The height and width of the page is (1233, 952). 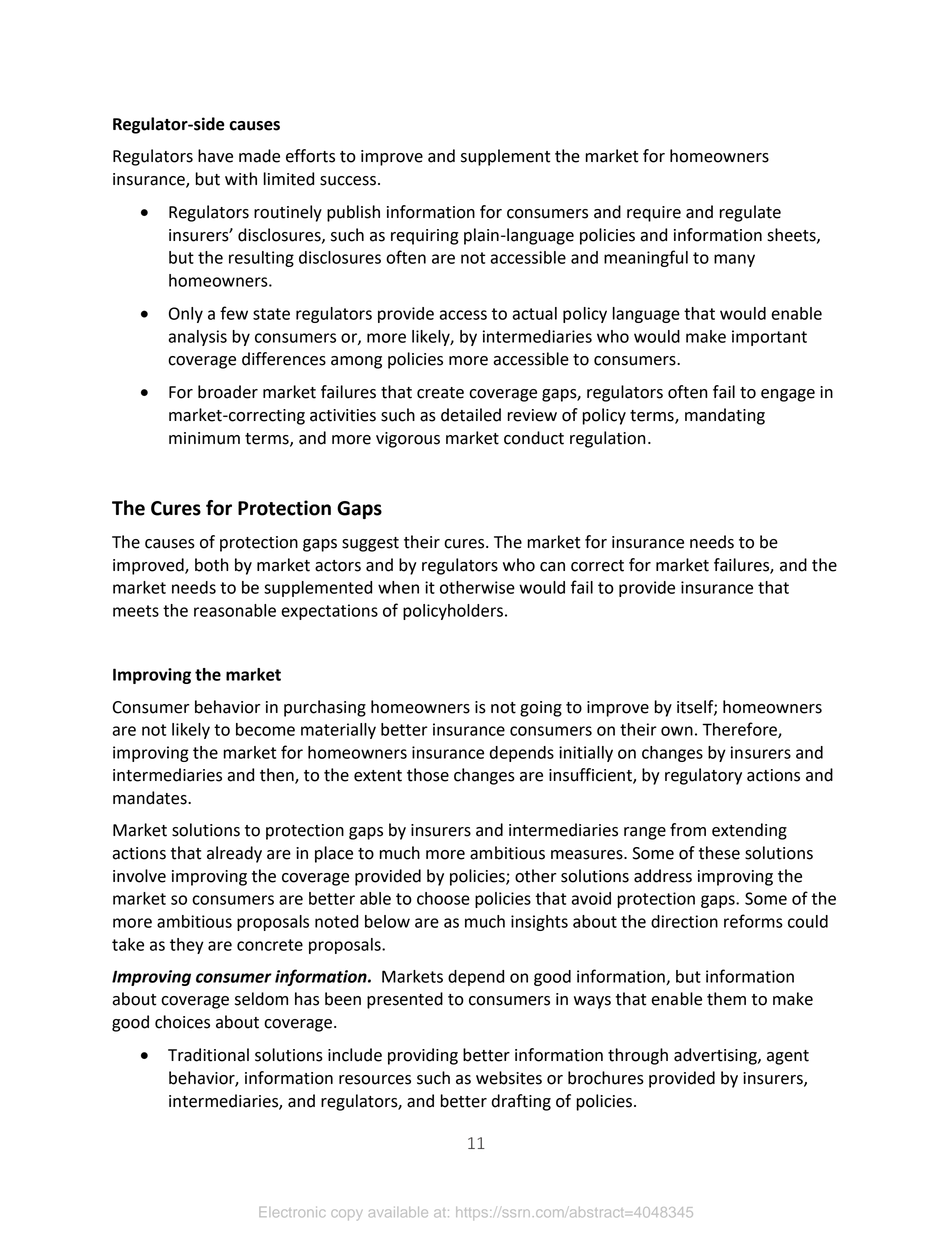 I want to click on create, so click(x=440, y=393).
